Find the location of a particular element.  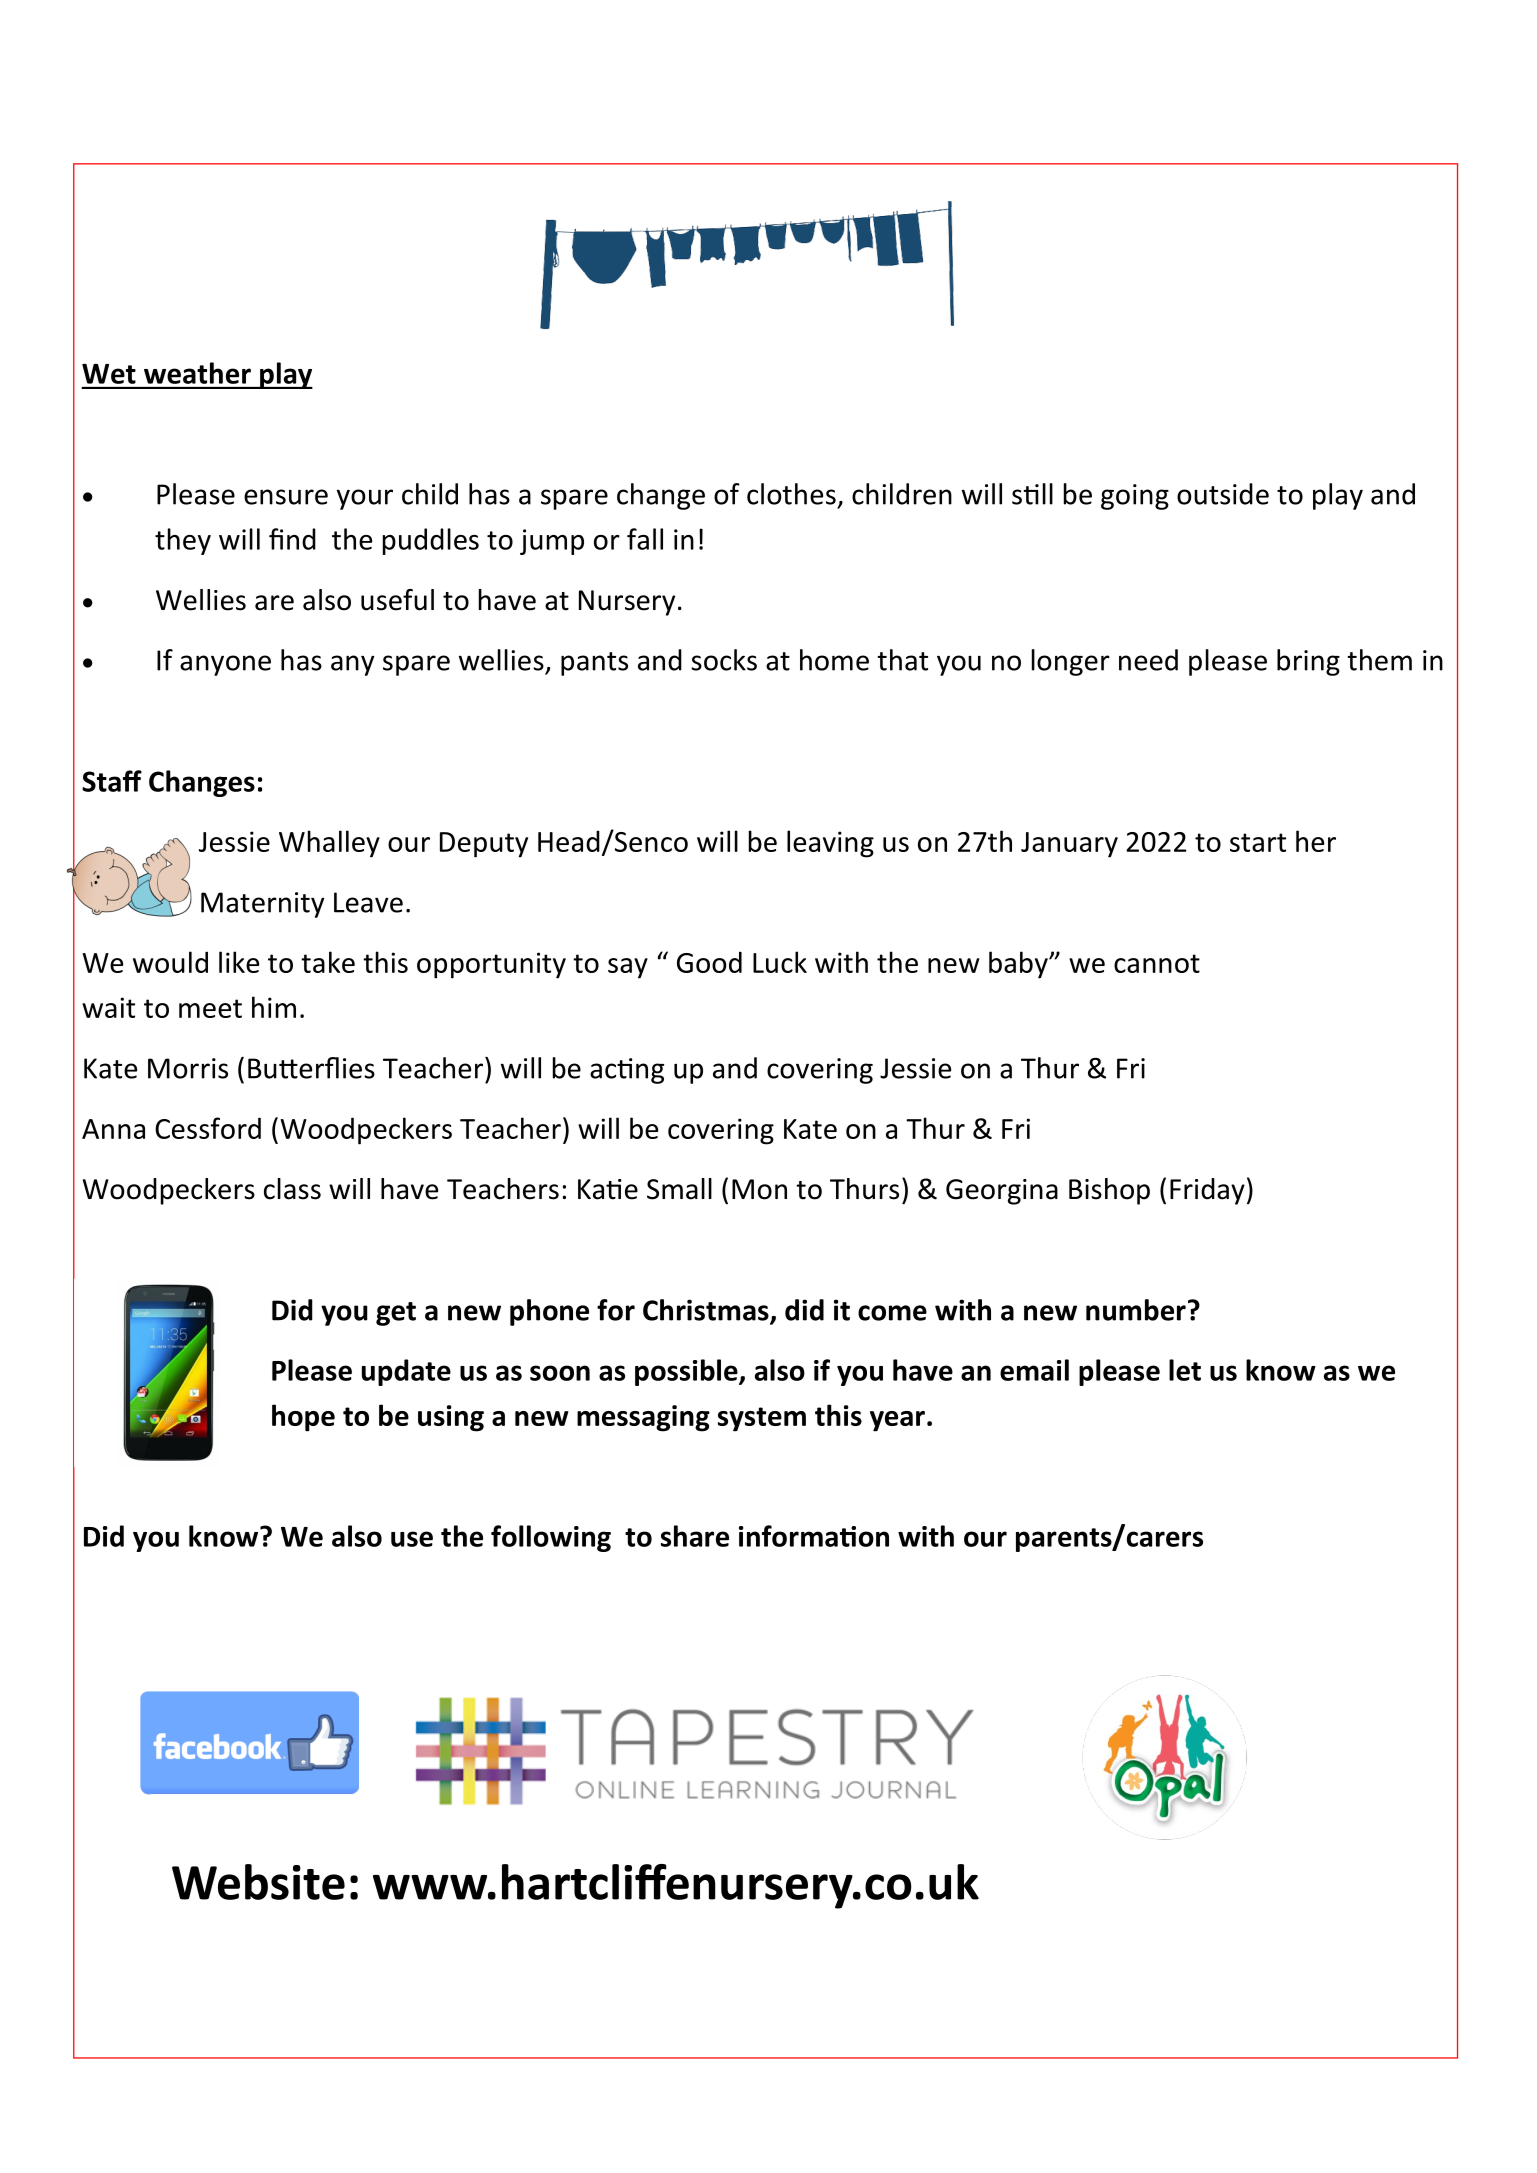

weather is located at coordinates (197, 373).
